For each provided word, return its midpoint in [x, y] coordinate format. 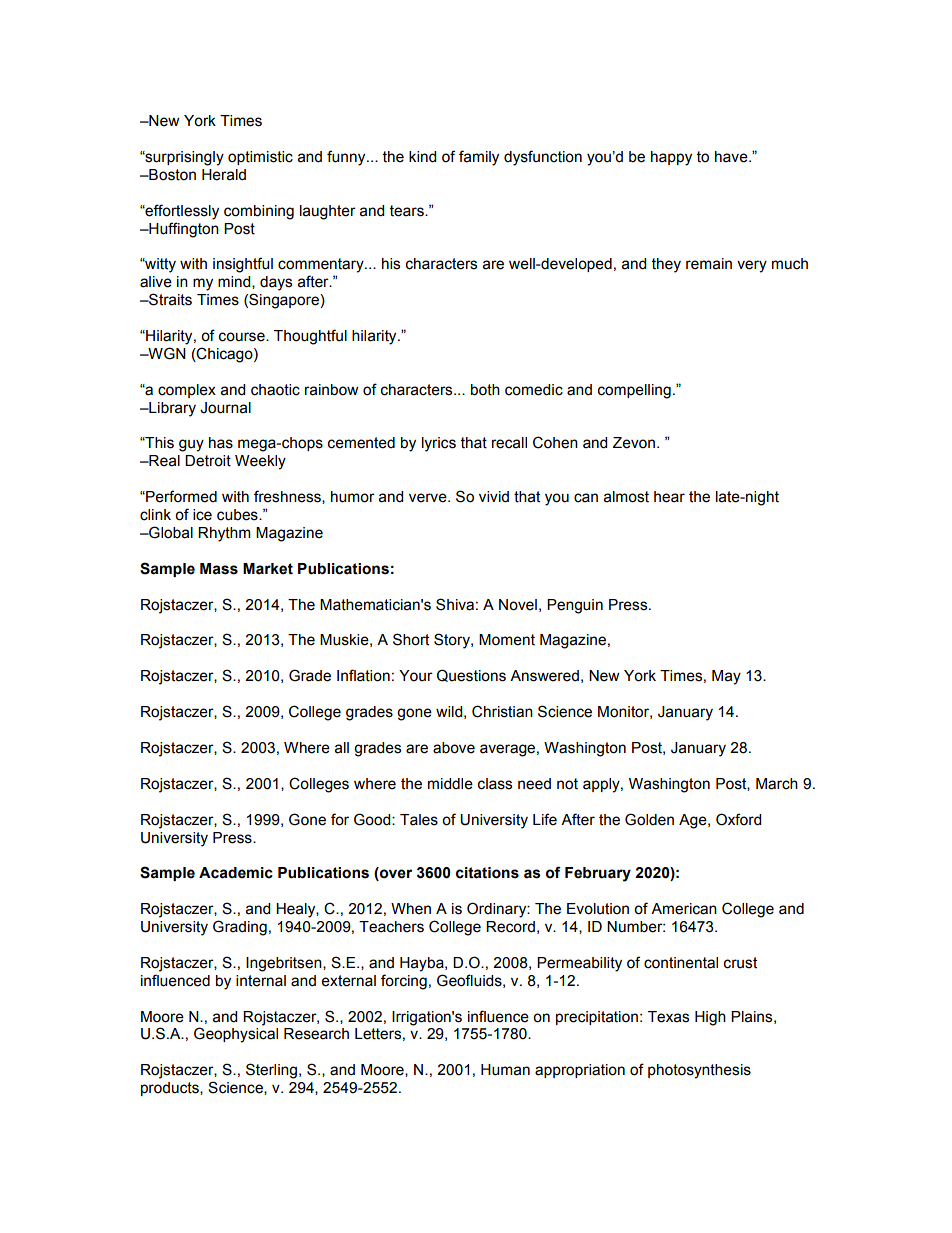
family [479, 158]
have [732, 157]
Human [505, 1070]
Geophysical [236, 1035]
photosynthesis [699, 1071]
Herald [224, 175]
